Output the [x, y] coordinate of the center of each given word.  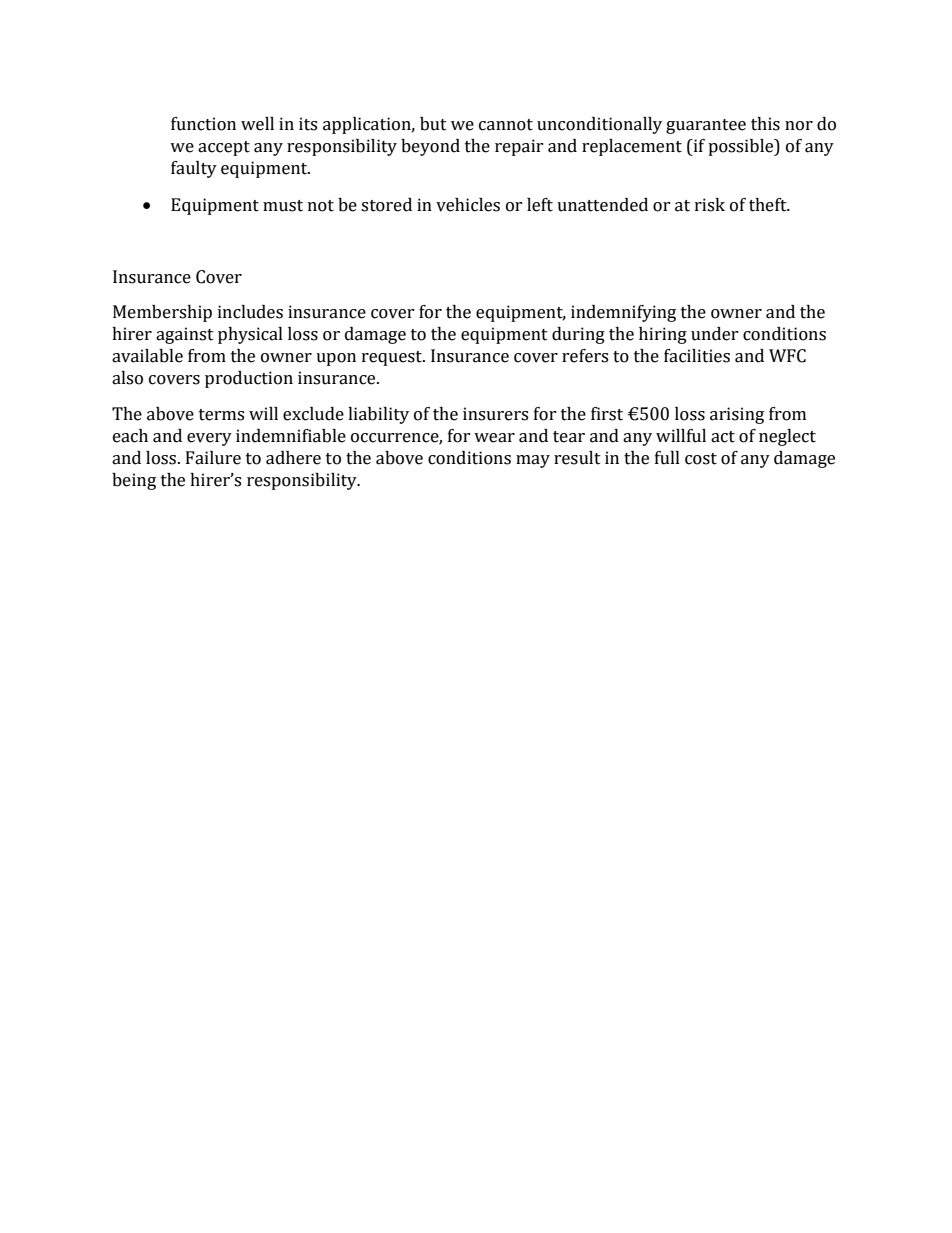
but [433, 124]
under [715, 334]
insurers [495, 414]
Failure [213, 458]
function [203, 124]
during [578, 335]
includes [250, 312]
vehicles [468, 205]
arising [737, 415]
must [283, 206]
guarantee [706, 126]
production [249, 379]
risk [710, 205]
